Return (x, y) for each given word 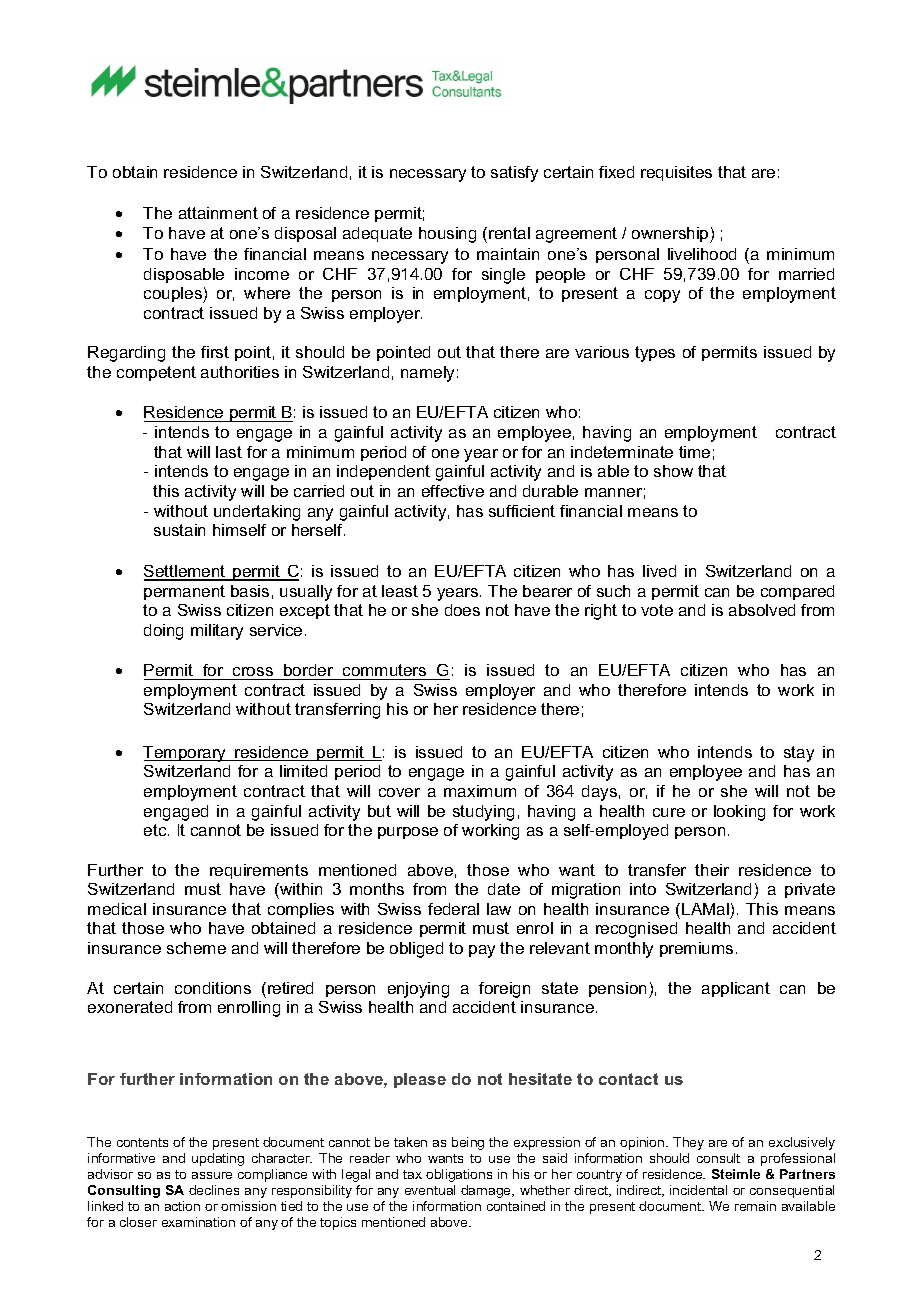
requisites (676, 173)
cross (253, 671)
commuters (384, 670)
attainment (218, 213)
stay (799, 754)
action (182, 1206)
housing (447, 235)
